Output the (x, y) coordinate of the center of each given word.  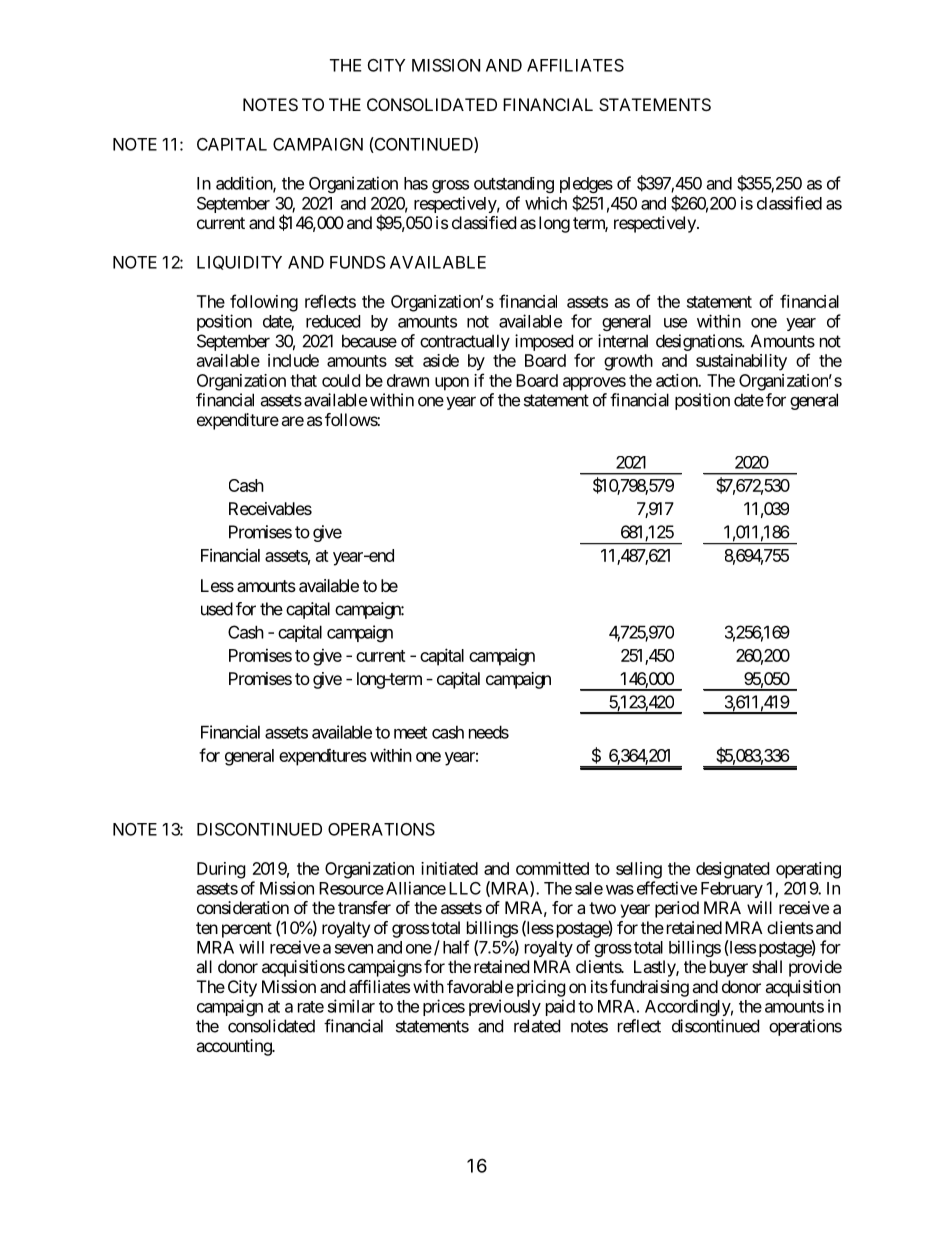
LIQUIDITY (239, 263)
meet (410, 732)
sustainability (741, 362)
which (546, 203)
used (217, 609)
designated (732, 870)
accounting (234, 1047)
